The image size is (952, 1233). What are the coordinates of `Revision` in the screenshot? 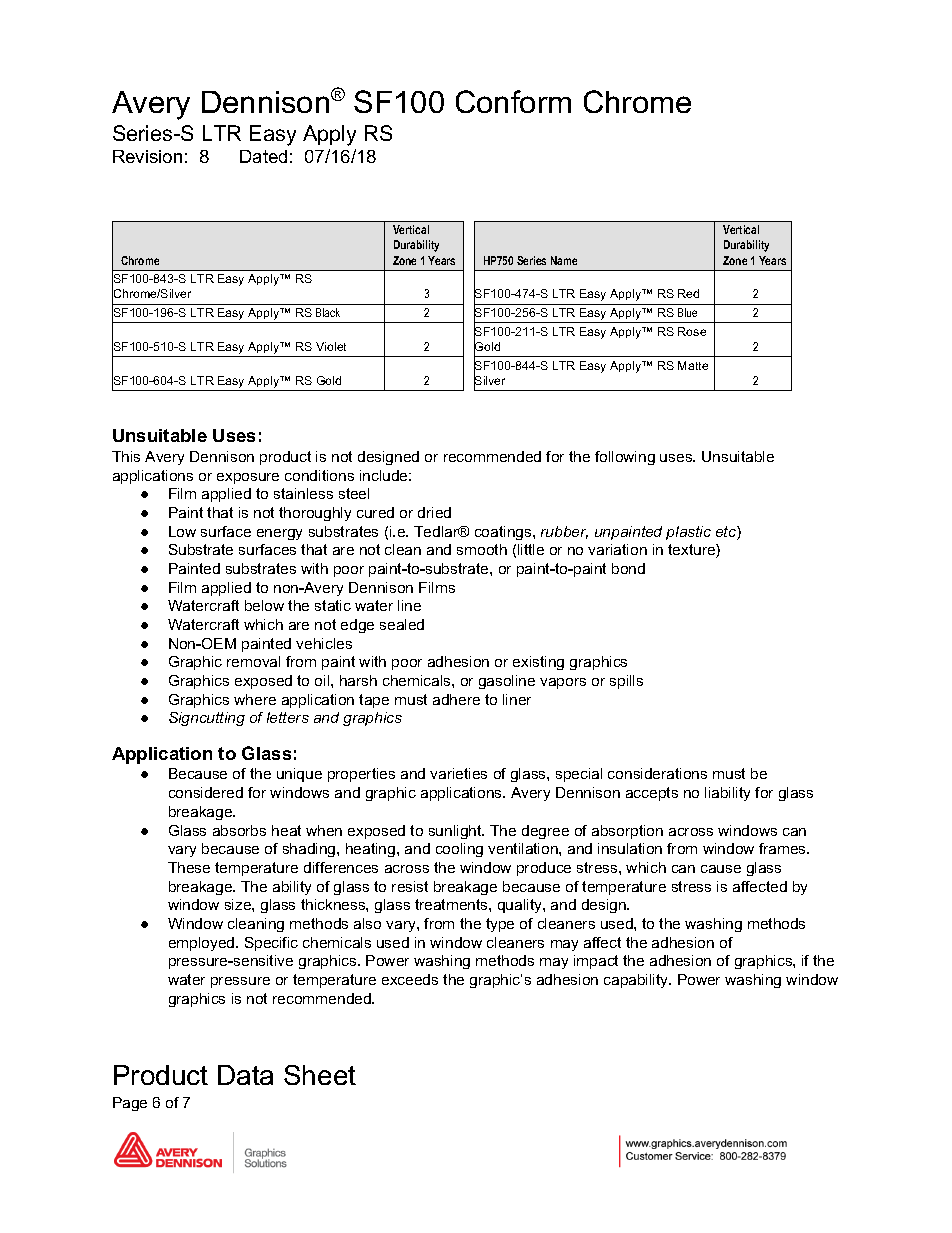 It's located at (147, 156).
